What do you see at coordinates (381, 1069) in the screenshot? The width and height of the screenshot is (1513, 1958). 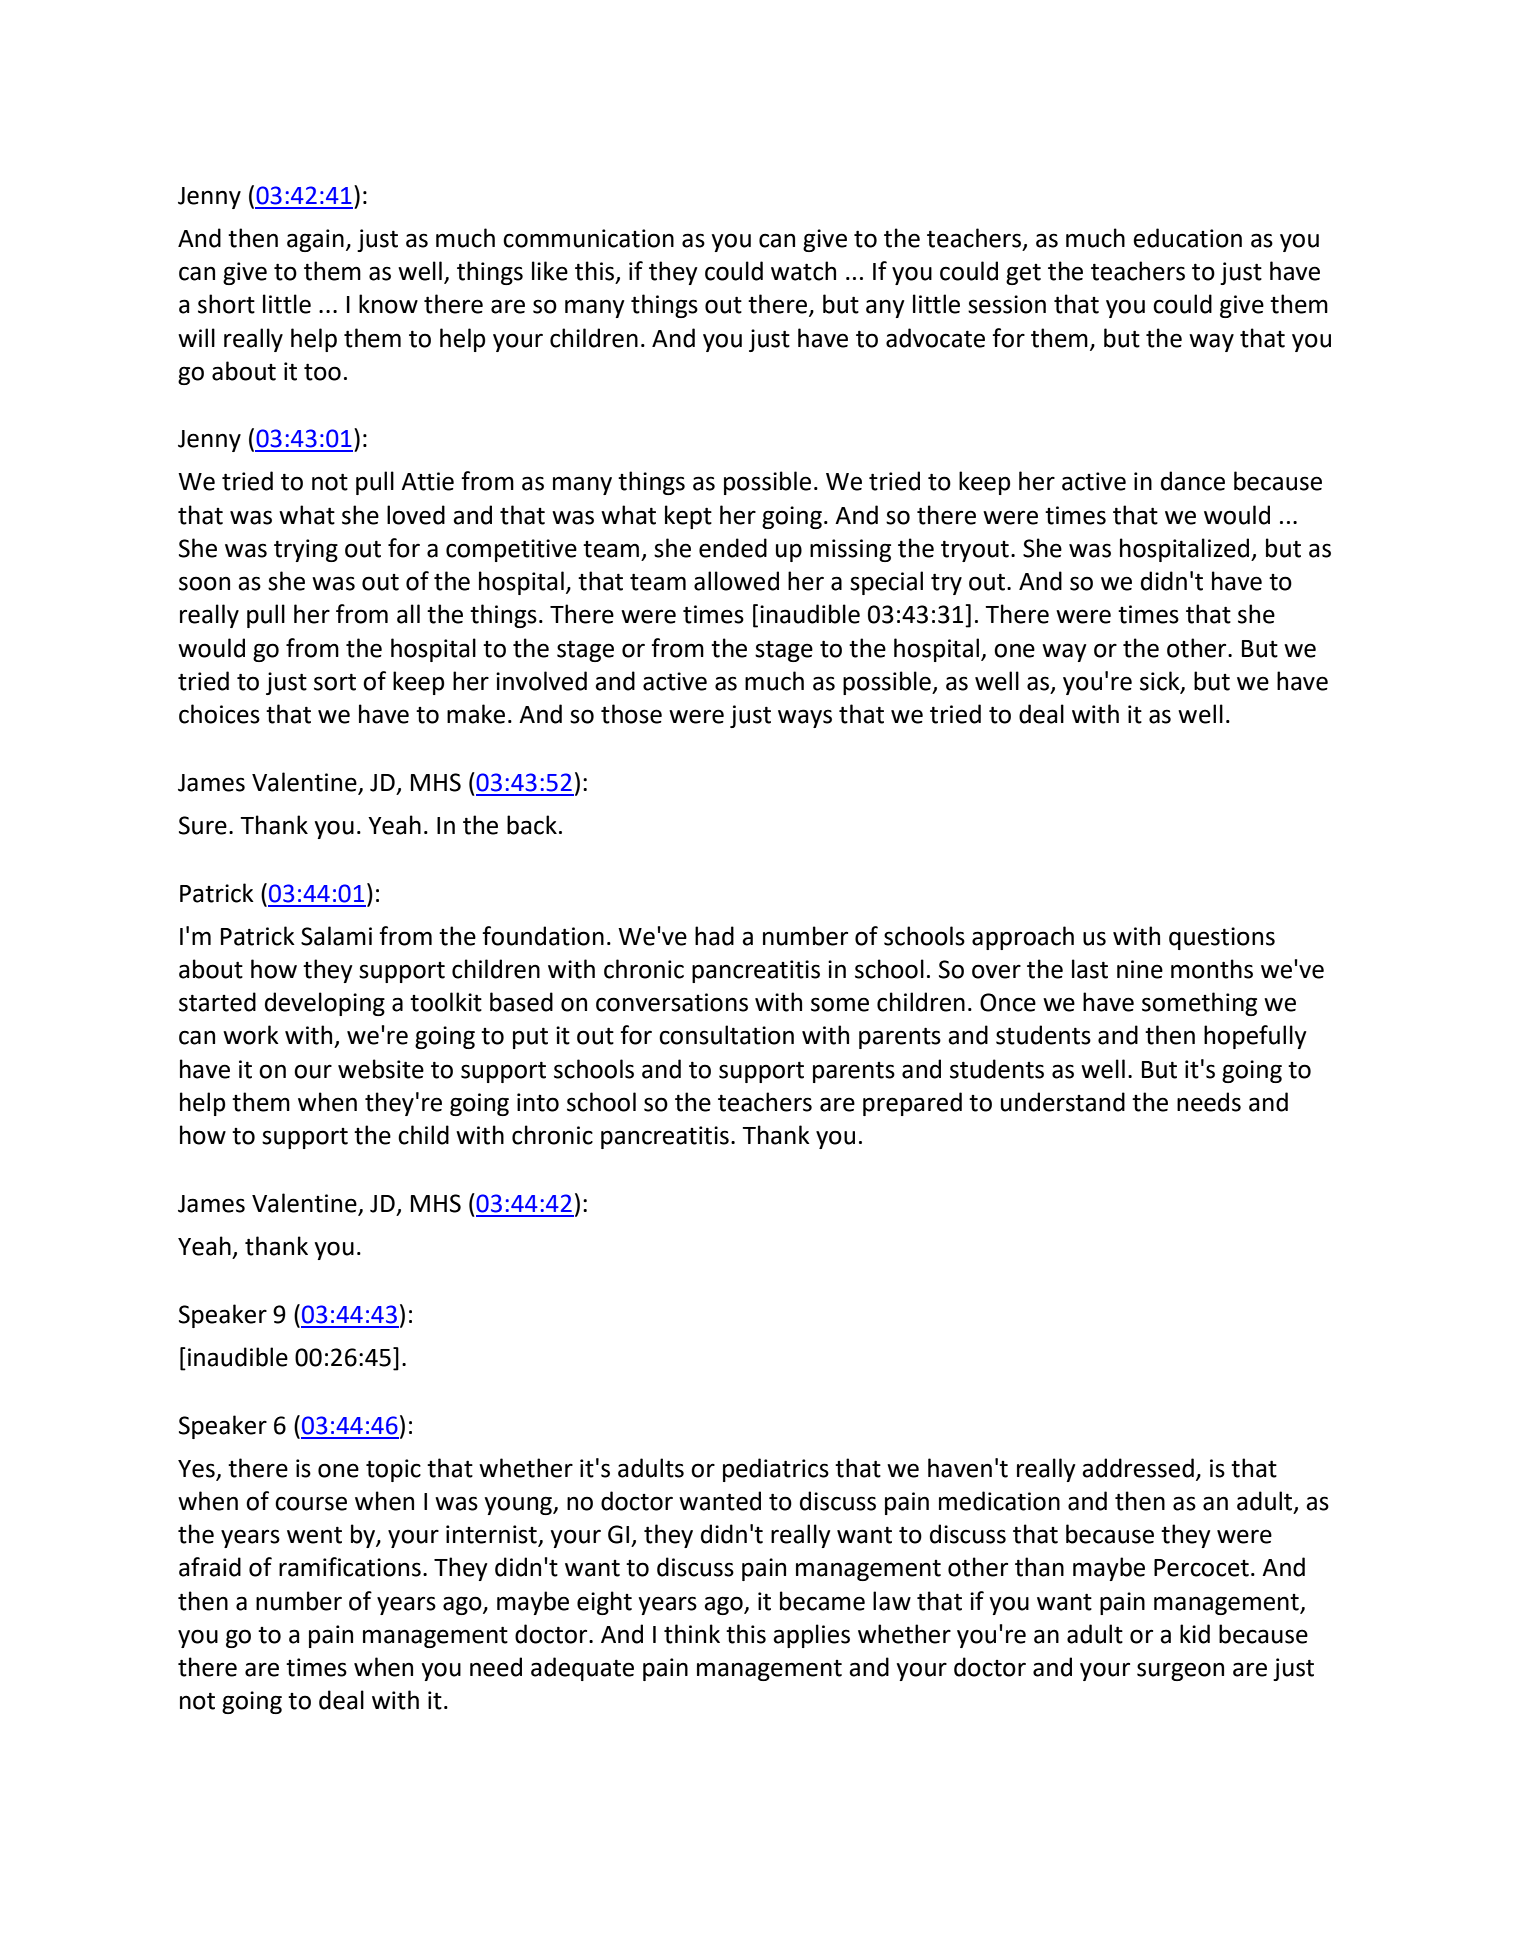 I see `website` at bounding box center [381, 1069].
